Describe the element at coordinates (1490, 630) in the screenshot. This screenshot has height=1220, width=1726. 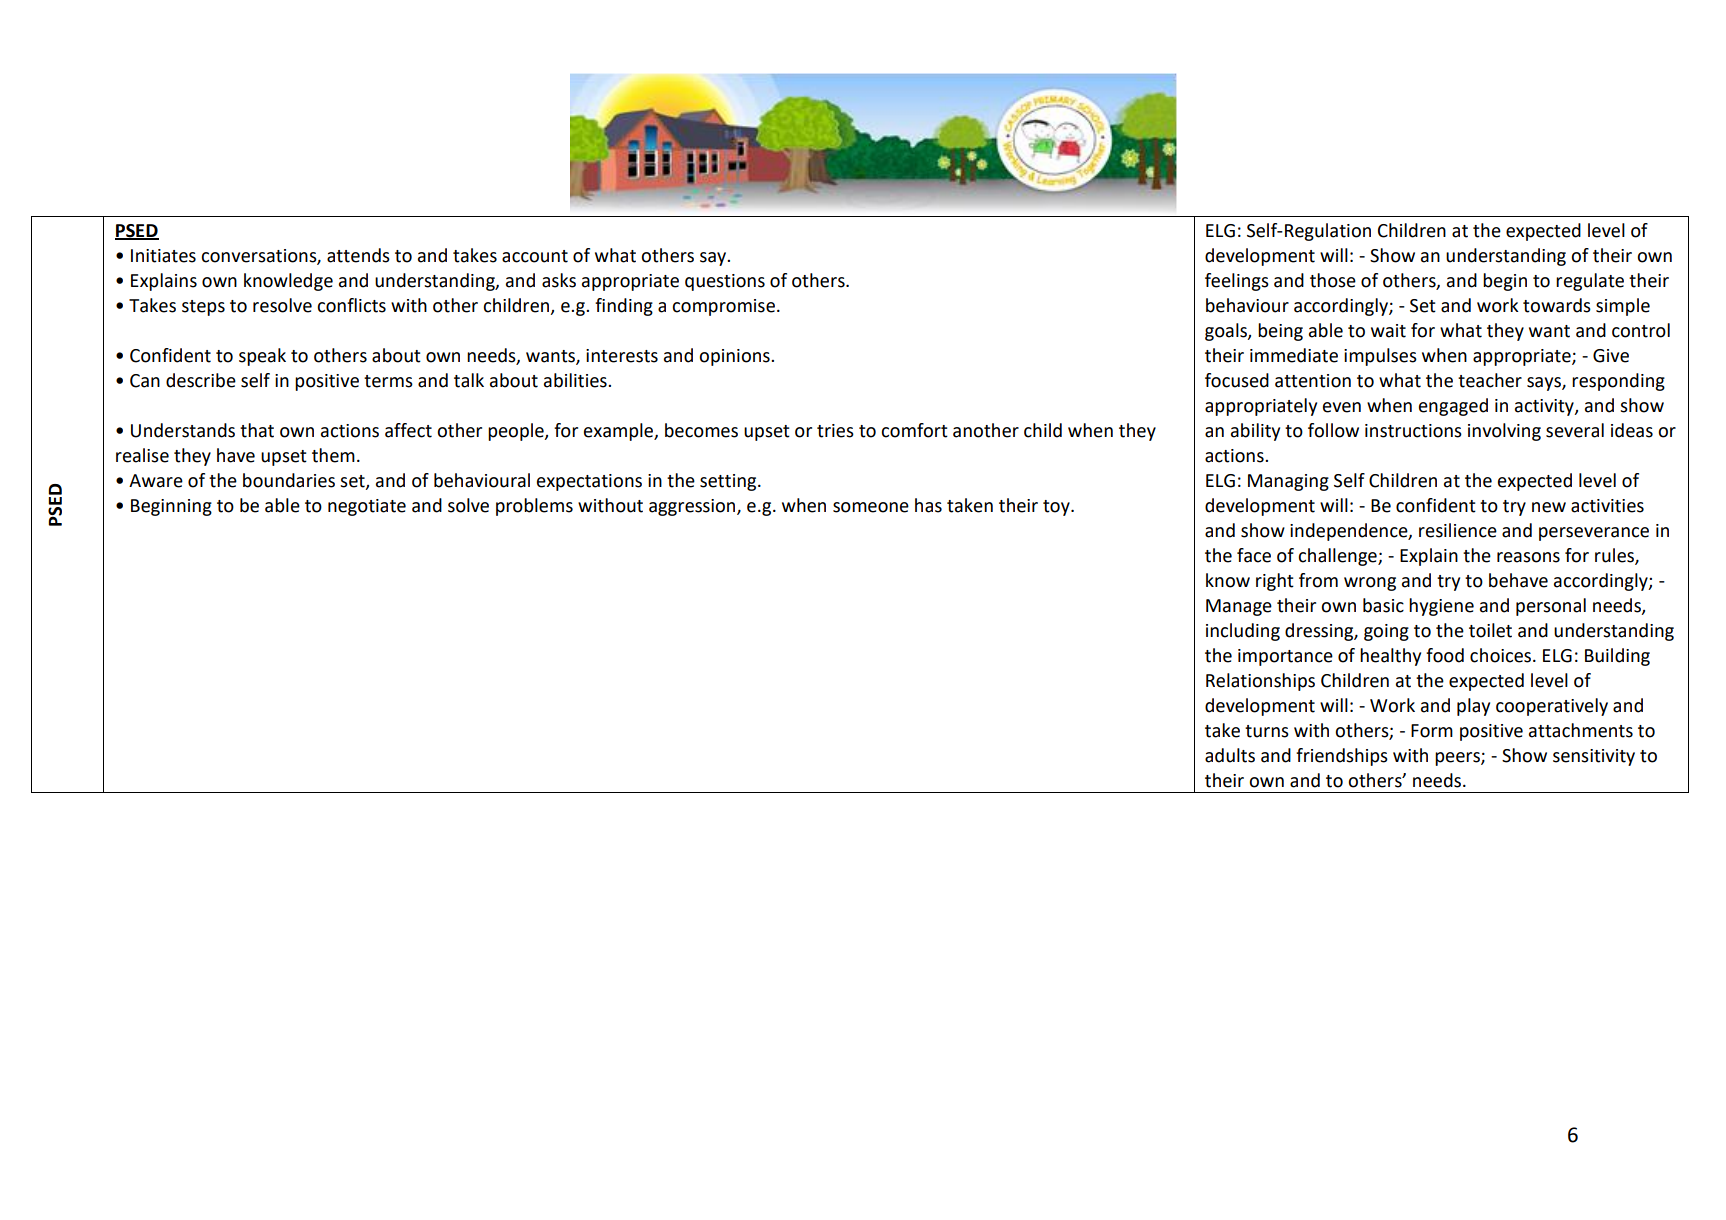
I see `toilet` at that location.
